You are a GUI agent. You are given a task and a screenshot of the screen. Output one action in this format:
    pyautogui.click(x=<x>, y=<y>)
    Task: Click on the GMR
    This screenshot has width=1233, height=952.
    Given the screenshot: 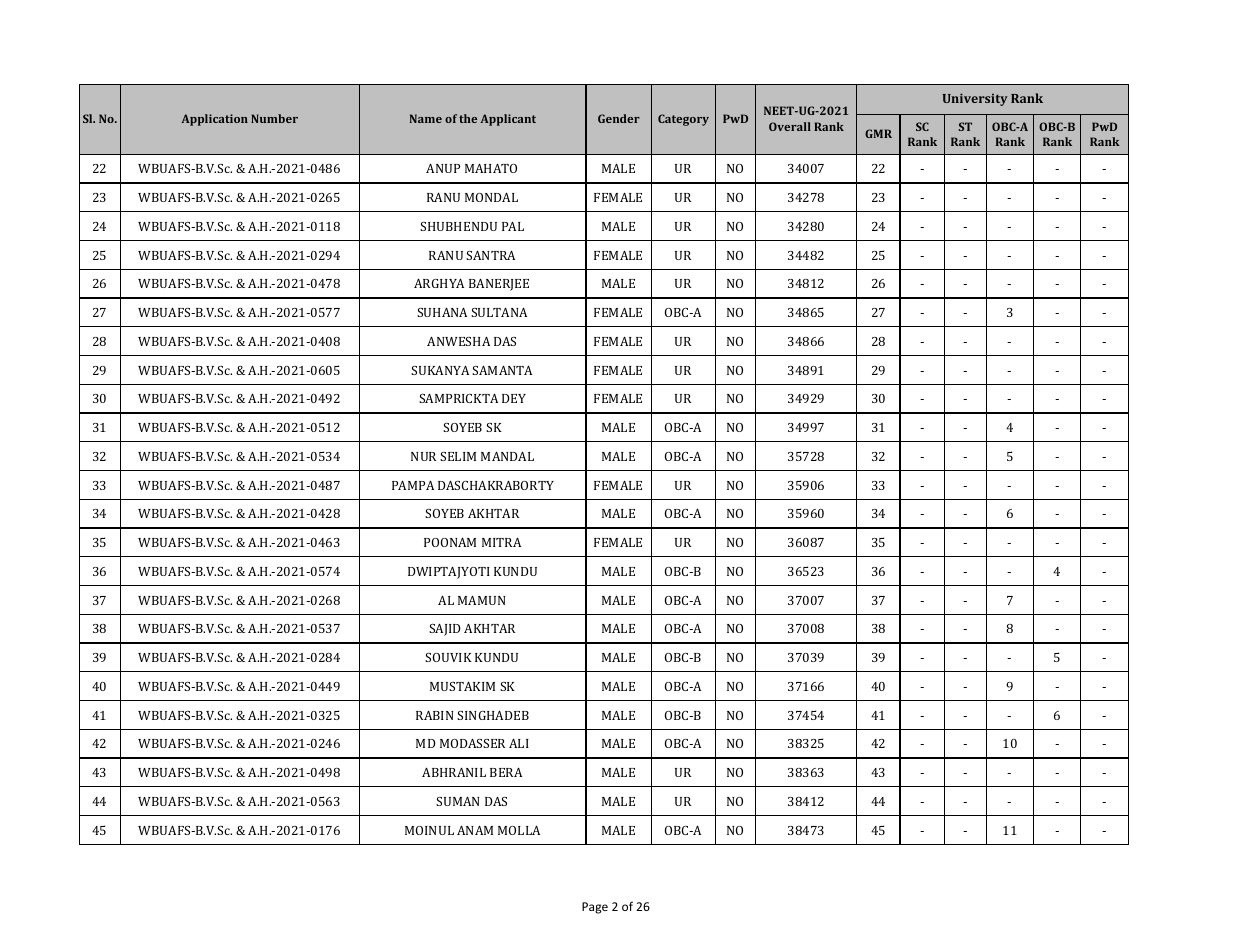 What is the action you would take?
    pyautogui.click(x=878, y=133)
